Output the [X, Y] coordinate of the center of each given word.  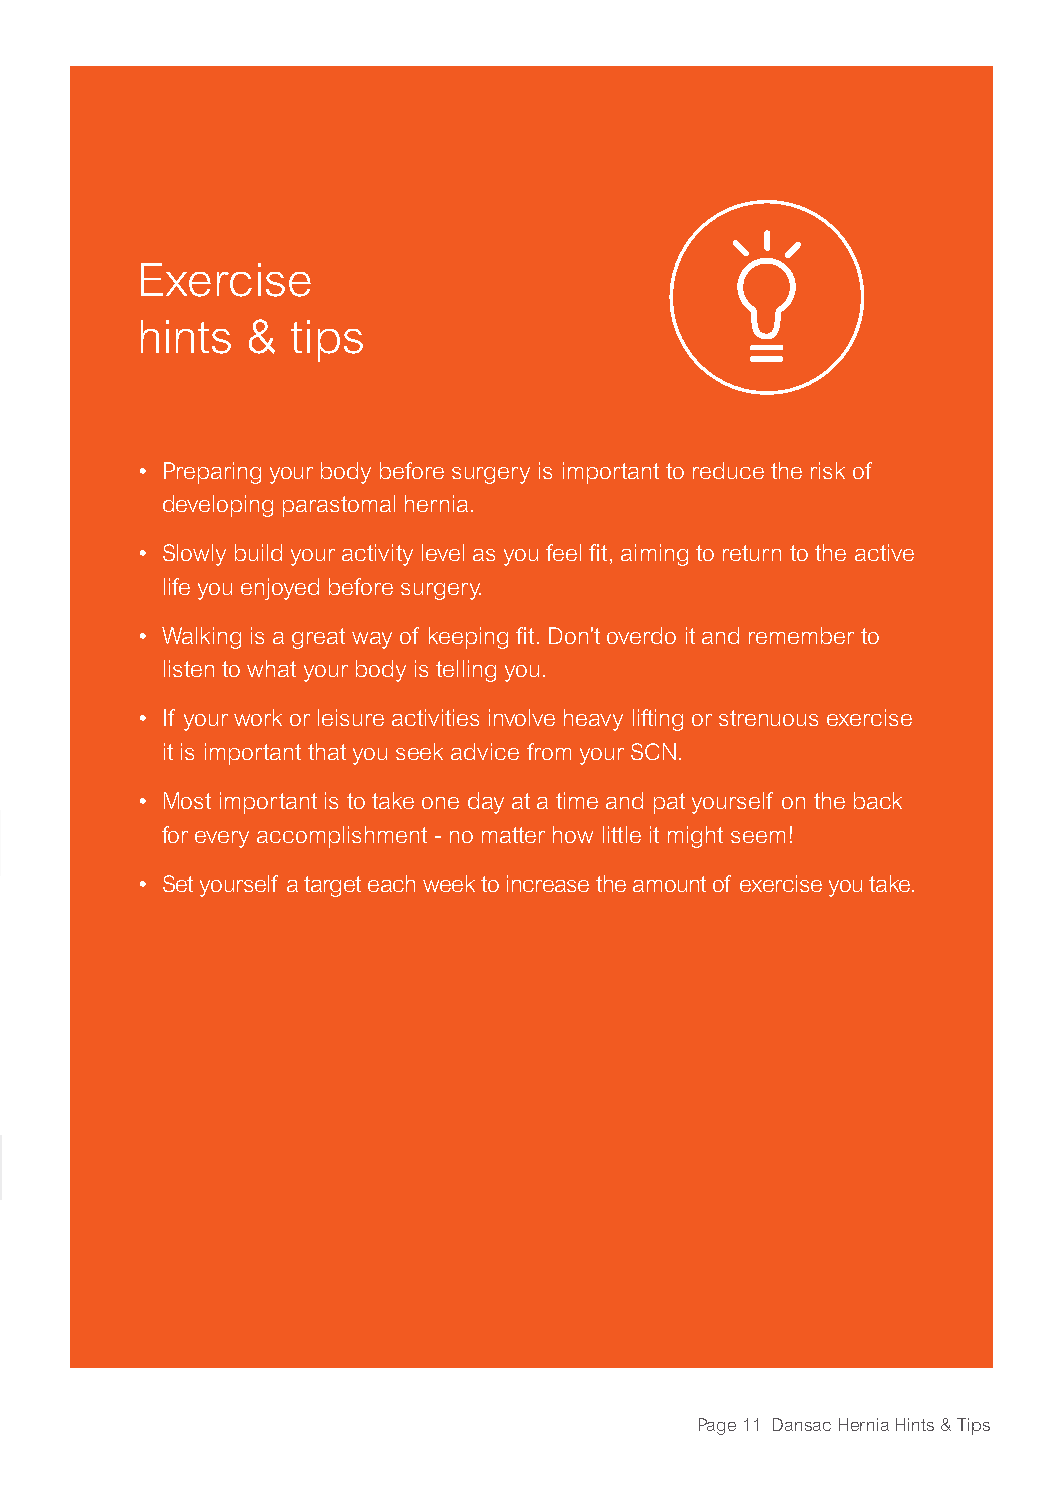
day [486, 803]
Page [717, 1426]
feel [563, 552]
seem [758, 837]
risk [828, 470]
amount [669, 884]
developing [218, 506]
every [222, 839]
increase [548, 883]
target [332, 886]
